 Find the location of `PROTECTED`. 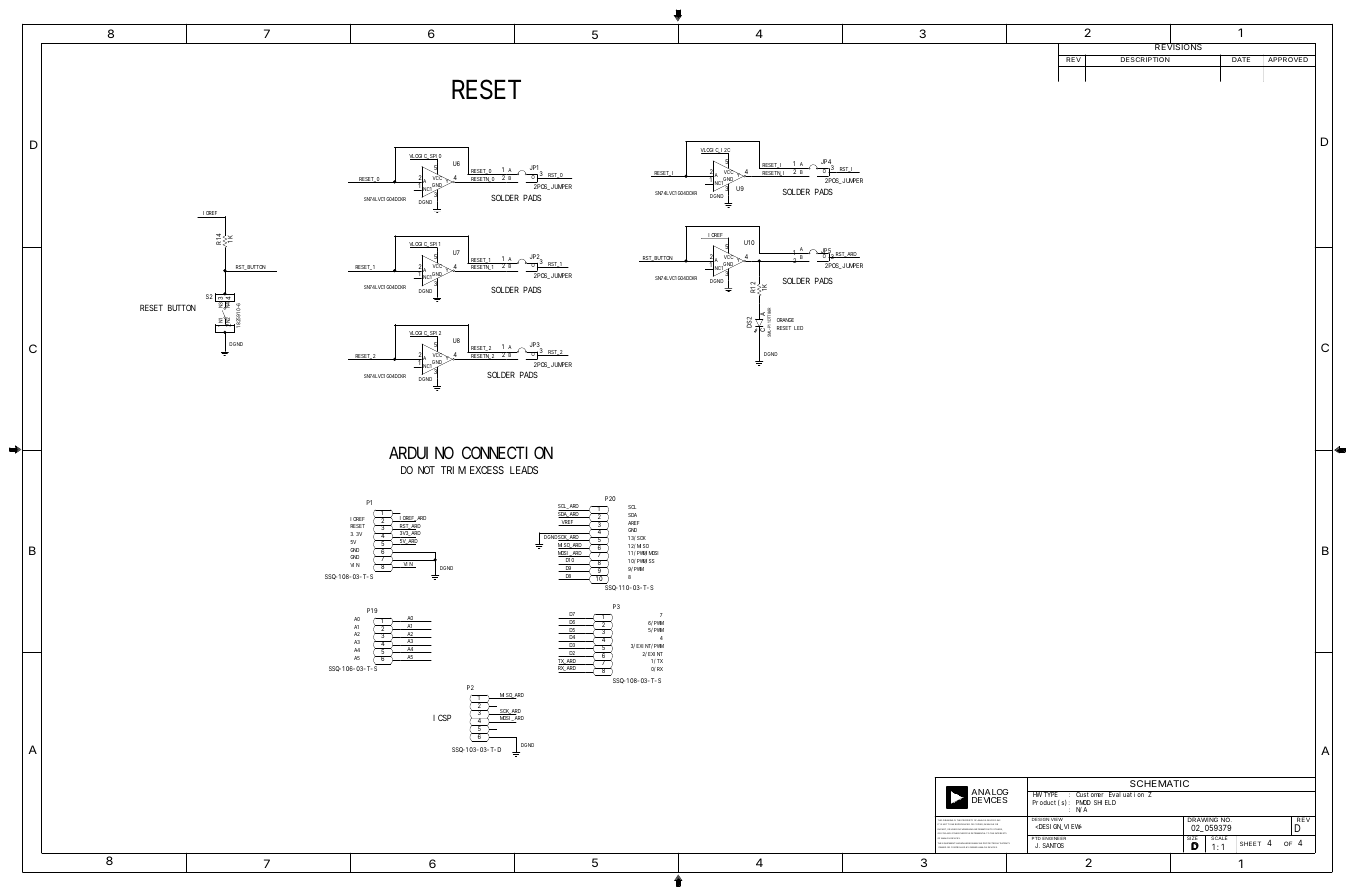

PROTECTED is located at coordinates (990, 844).
